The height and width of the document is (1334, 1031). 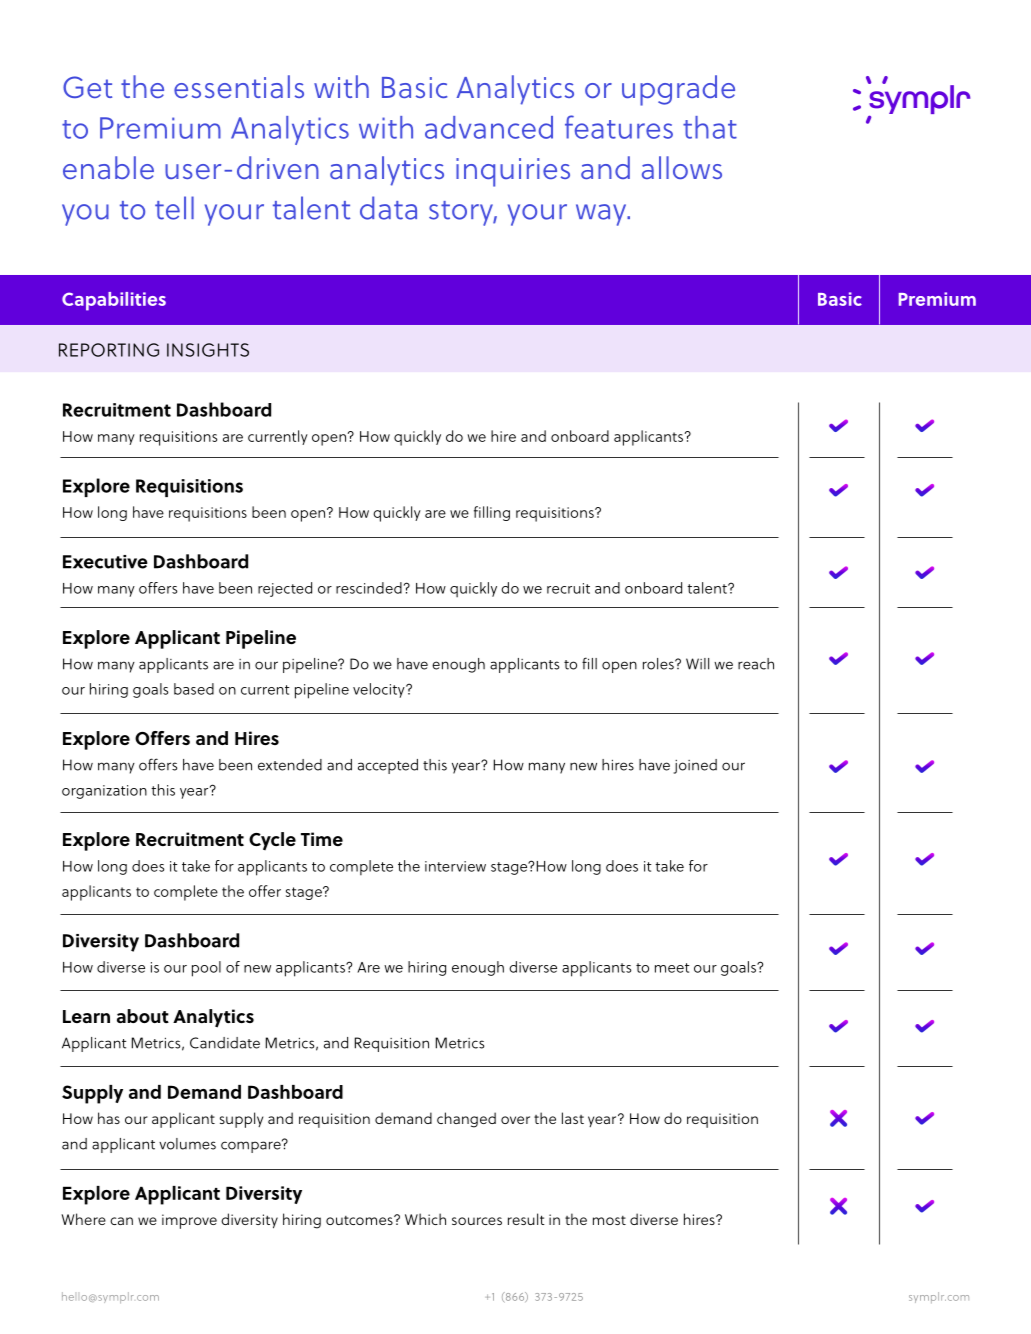 What do you see at coordinates (369, 588) in the document?
I see `rescinded` at bounding box center [369, 588].
